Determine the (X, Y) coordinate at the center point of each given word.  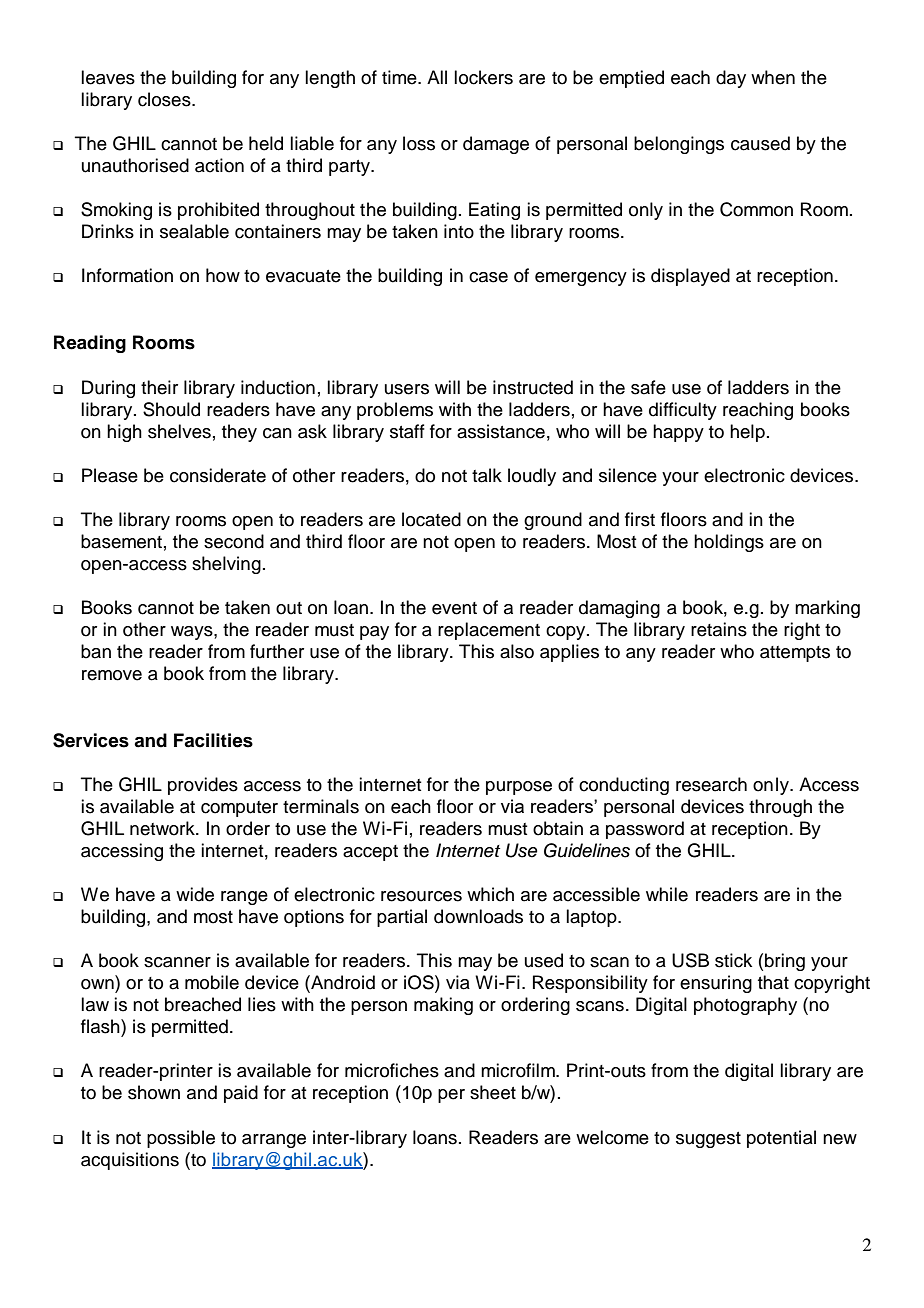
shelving (226, 565)
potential (781, 1139)
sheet (493, 1092)
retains (719, 629)
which (490, 894)
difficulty (683, 411)
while (667, 894)
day (731, 79)
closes (165, 99)
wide (195, 894)
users (407, 389)
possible (181, 1139)
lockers (483, 77)
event (454, 608)
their (159, 387)
